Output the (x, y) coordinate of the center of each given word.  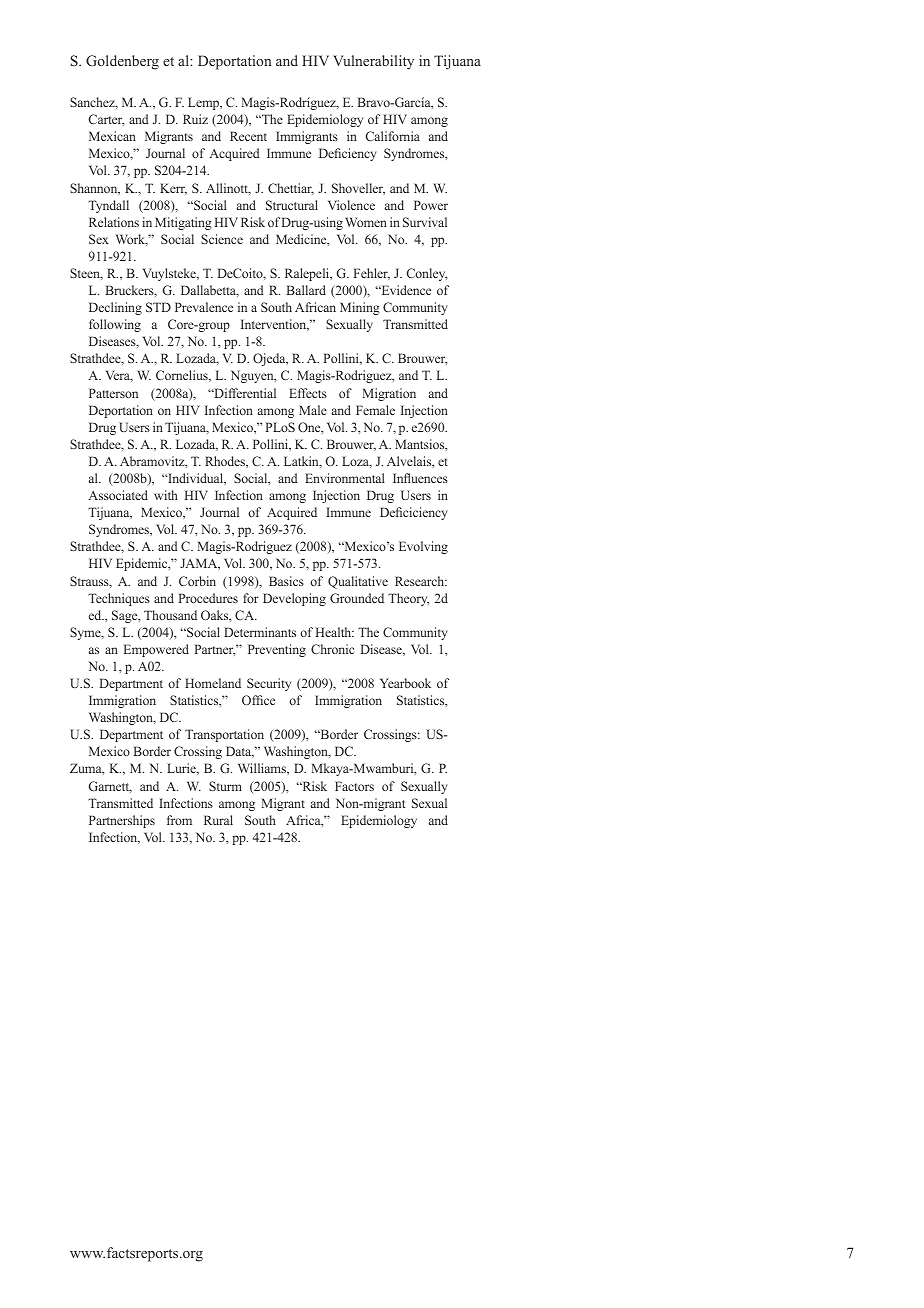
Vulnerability (373, 62)
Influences (420, 478)
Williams (263, 769)
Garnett (110, 787)
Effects (308, 393)
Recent (248, 136)
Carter (106, 120)
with (166, 495)
